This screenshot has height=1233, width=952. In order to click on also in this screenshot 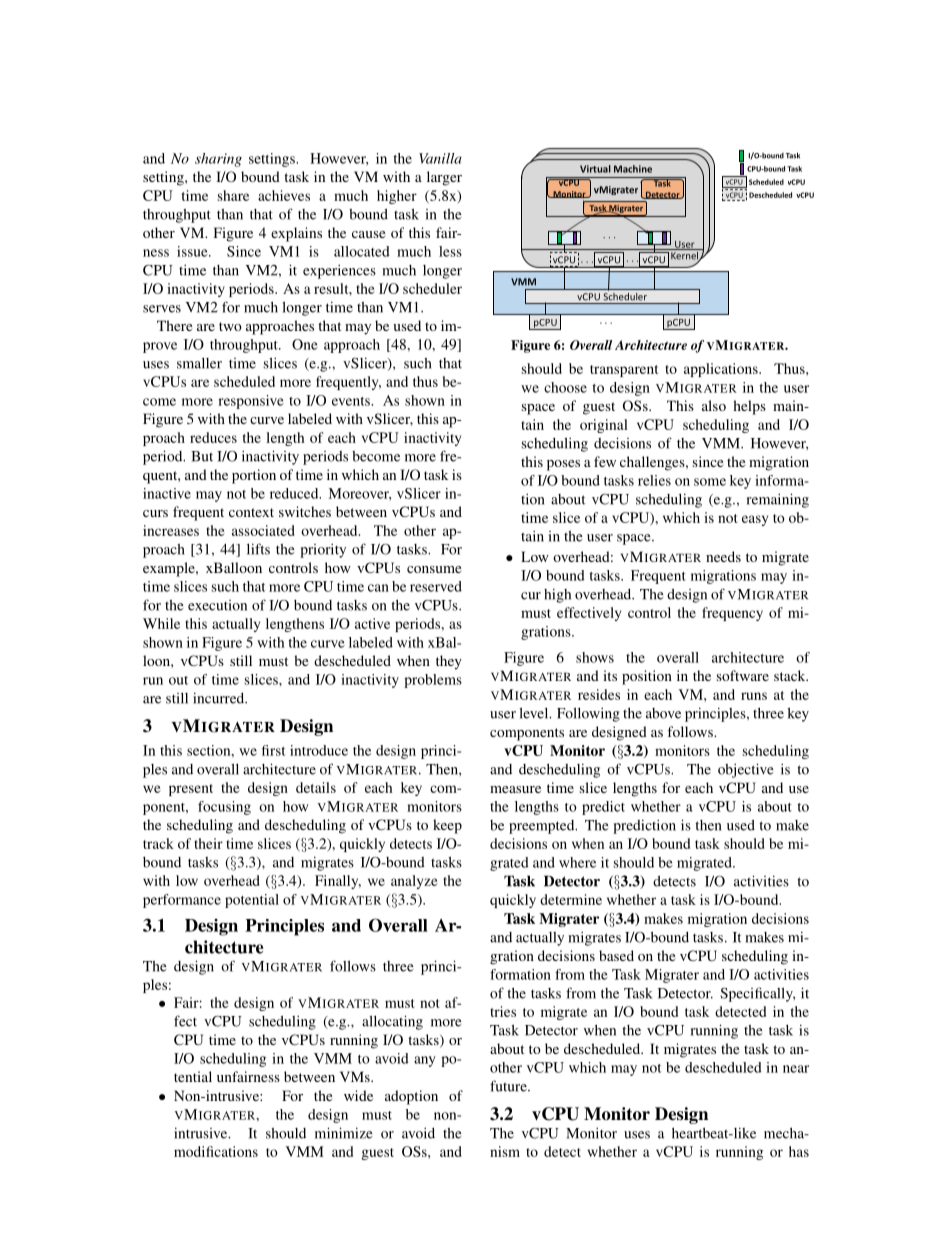, I will do `click(714, 405)`.
